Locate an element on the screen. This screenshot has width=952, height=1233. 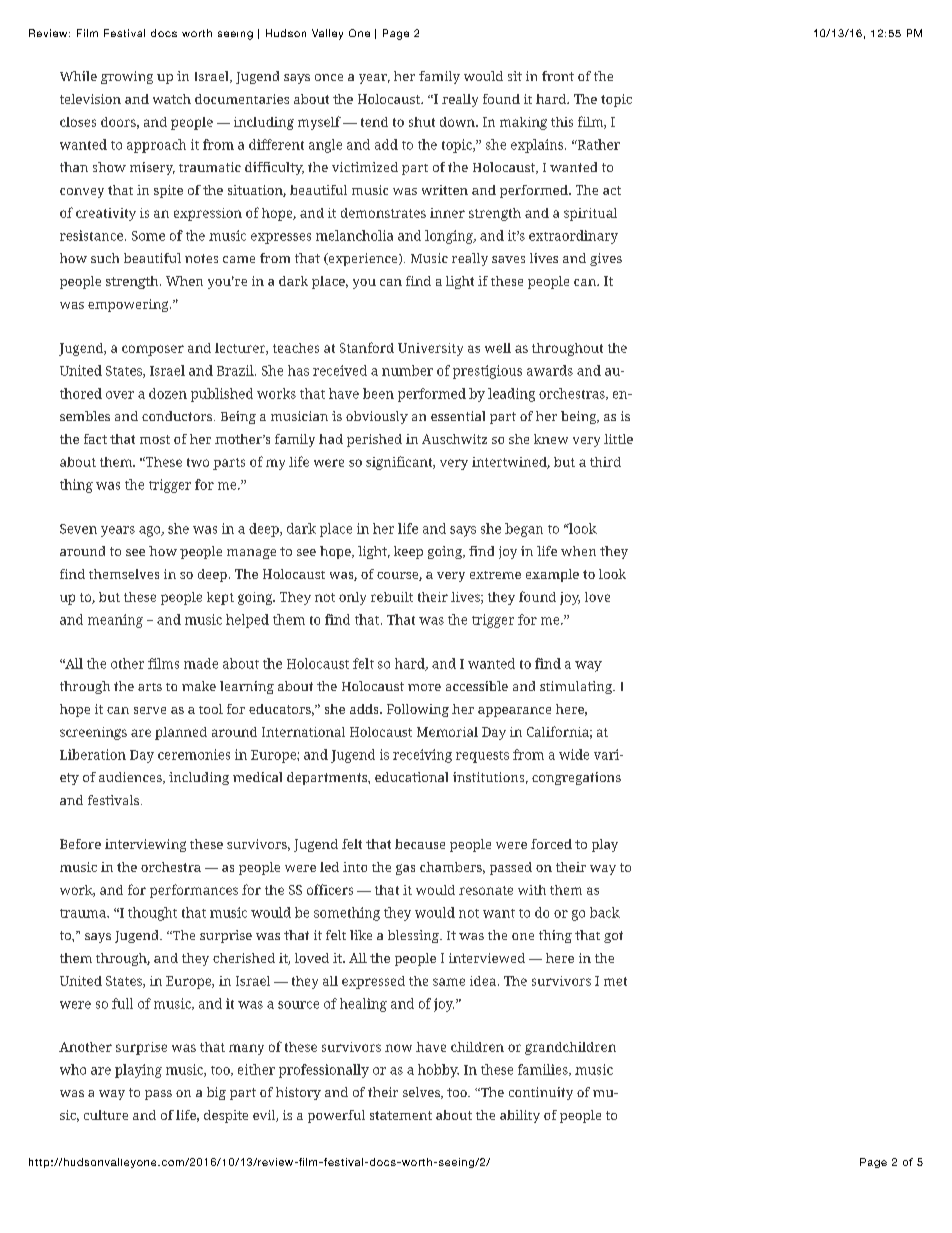
officers is located at coordinates (330, 889).
